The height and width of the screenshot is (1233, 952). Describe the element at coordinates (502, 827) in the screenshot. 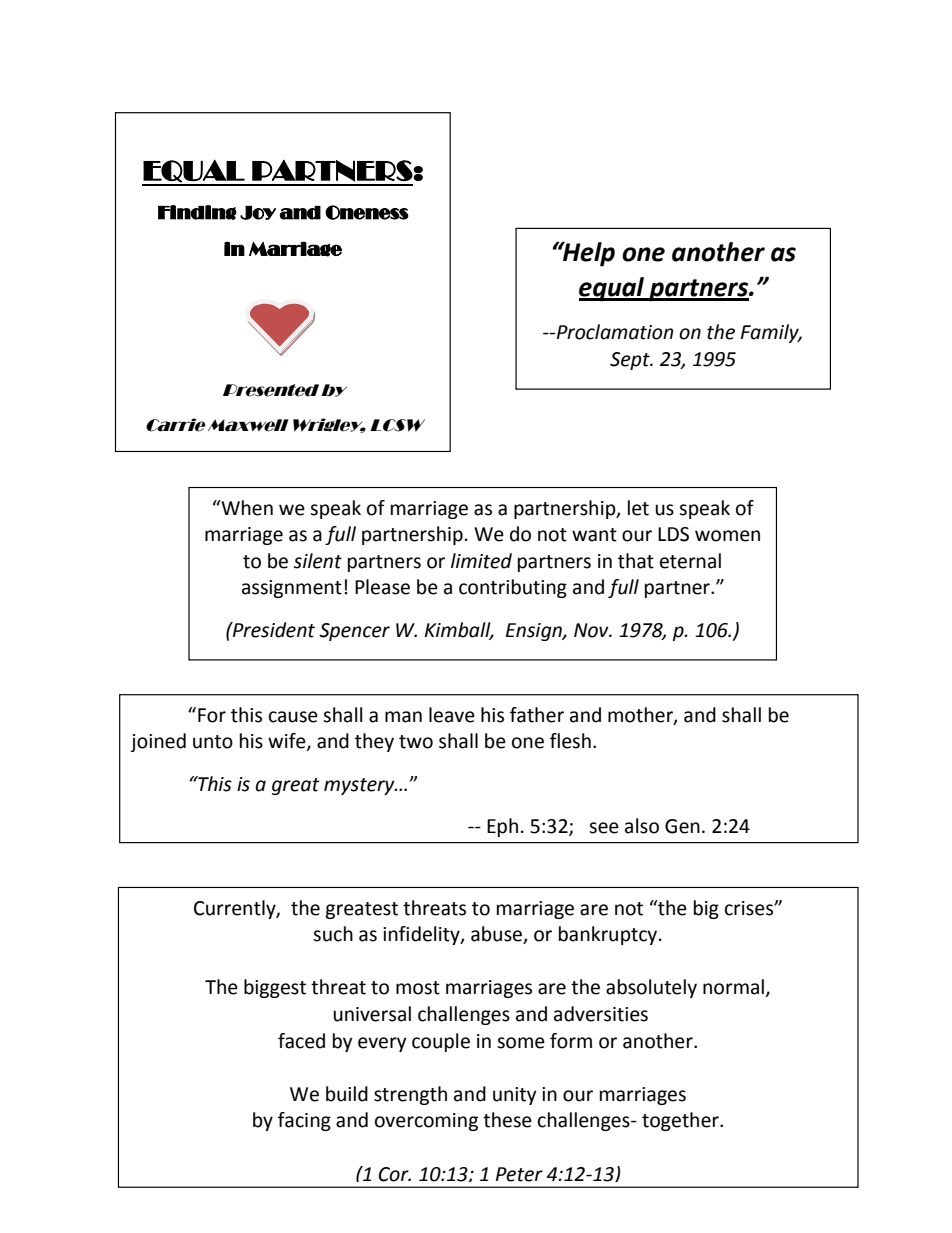

I see `Eph` at that location.
